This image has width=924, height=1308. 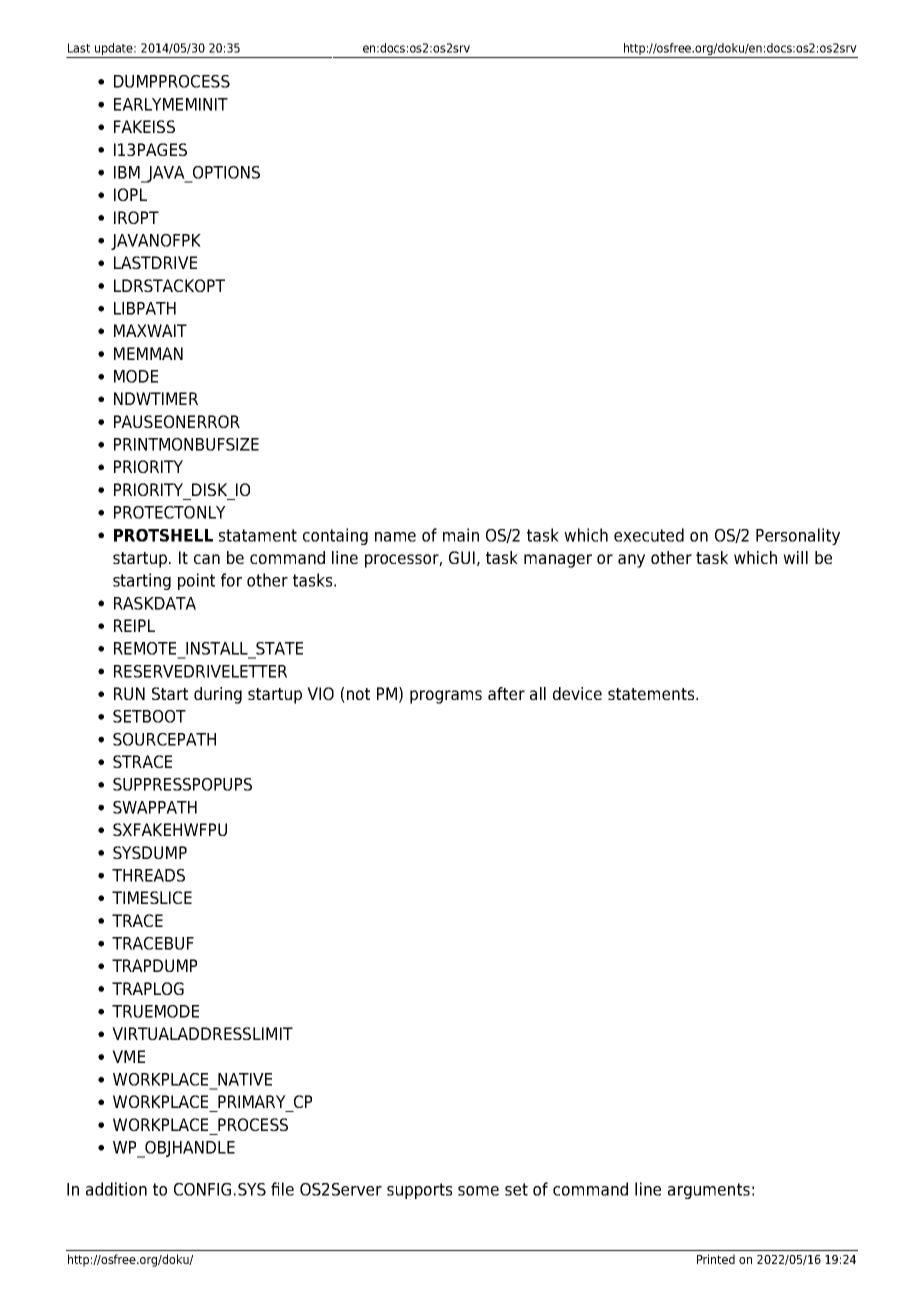 What do you see at coordinates (506, 693) in the image?
I see `after` at bounding box center [506, 693].
